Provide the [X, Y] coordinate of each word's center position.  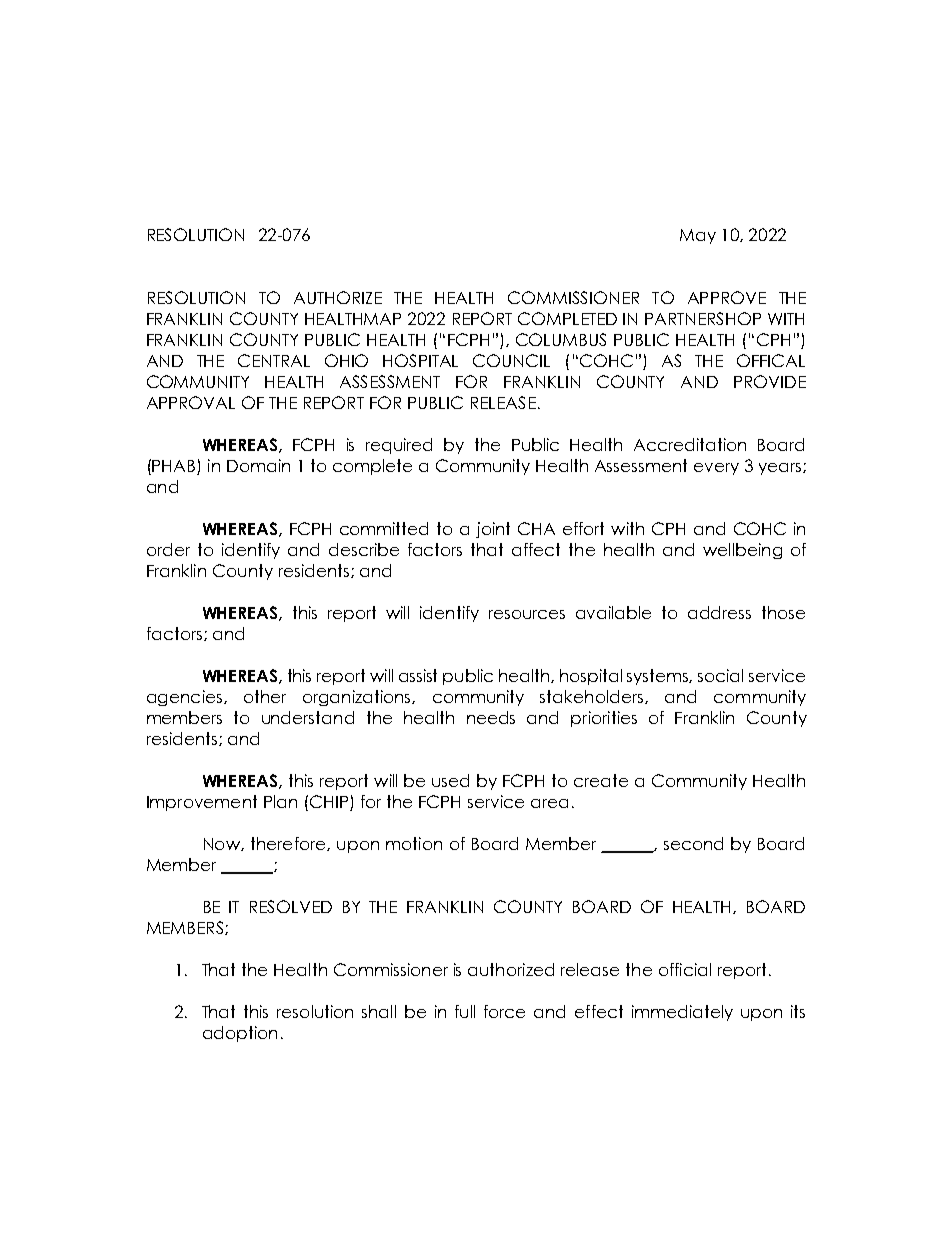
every [716, 469]
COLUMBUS [561, 339]
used [450, 780]
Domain [258, 465]
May [698, 236]
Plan [280, 801]
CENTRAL [274, 360]
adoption [240, 1034]
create [601, 780]
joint [493, 530]
